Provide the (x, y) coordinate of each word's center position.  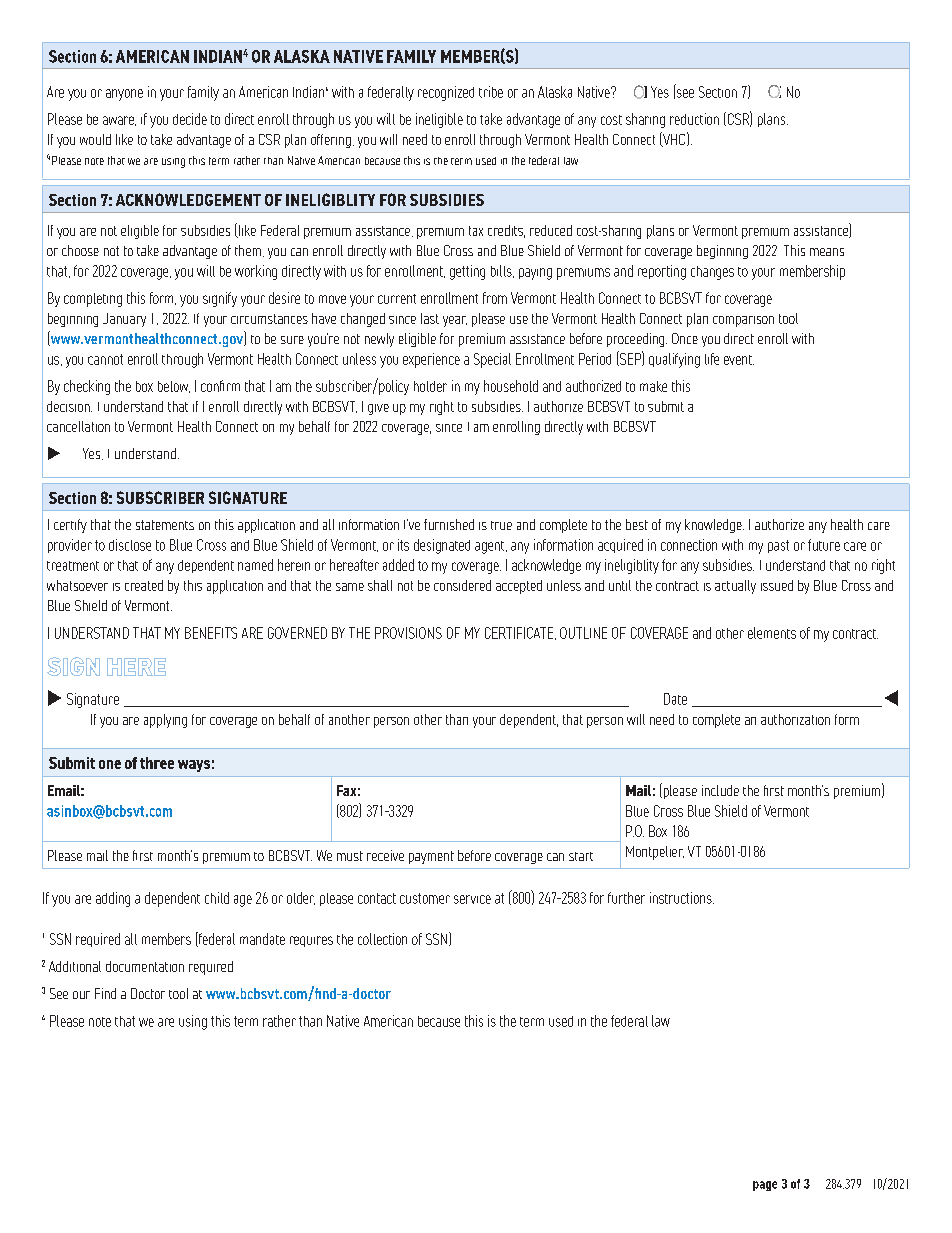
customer (425, 898)
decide (190, 119)
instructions (682, 898)
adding (113, 899)
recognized (446, 93)
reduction (694, 119)
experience (431, 360)
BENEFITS (211, 633)
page (765, 1186)
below (174, 387)
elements (772, 633)
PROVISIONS (408, 633)
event (739, 360)
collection (382, 939)
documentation (145, 966)
